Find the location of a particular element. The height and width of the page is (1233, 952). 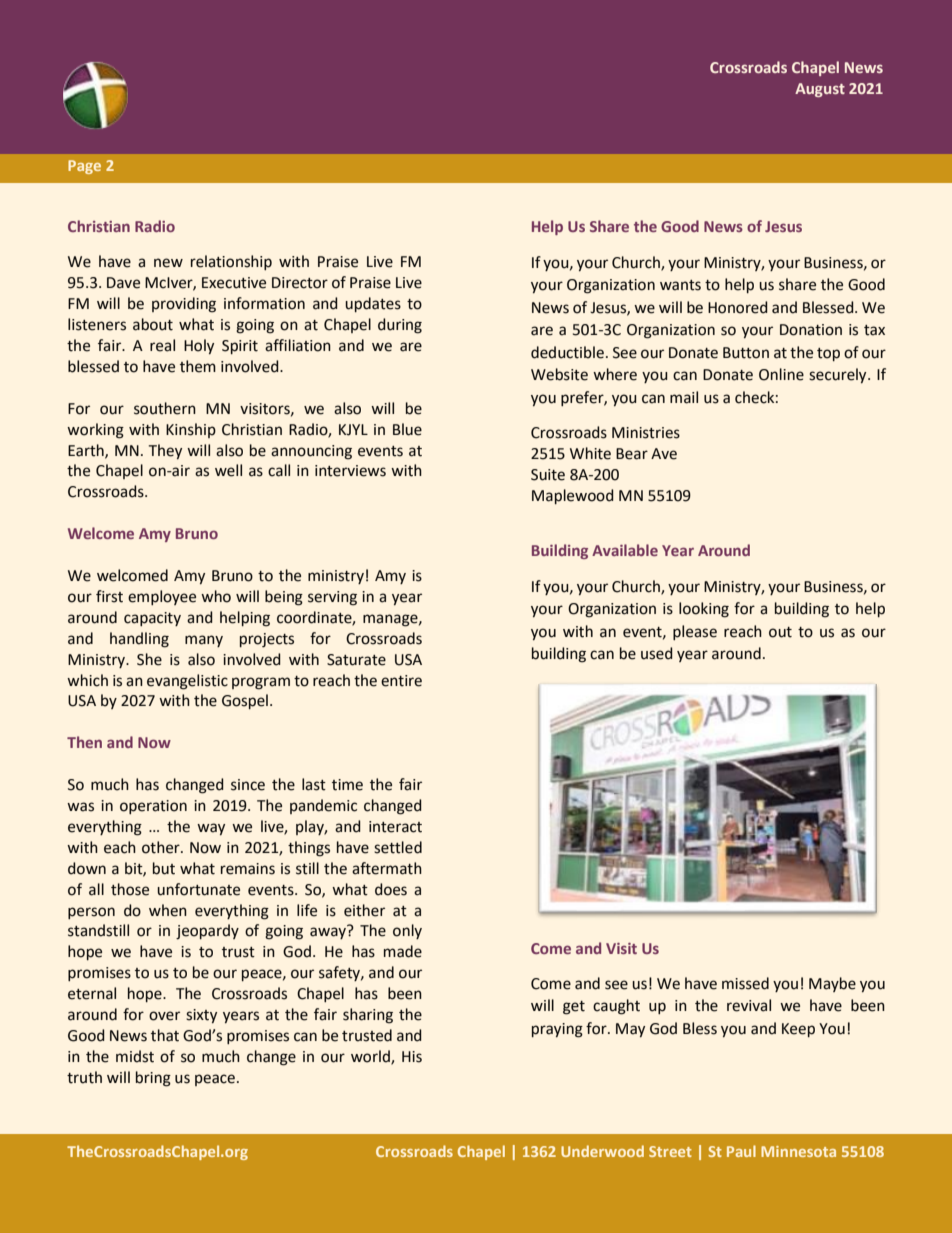

Page is located at coordinates (84, 167).
